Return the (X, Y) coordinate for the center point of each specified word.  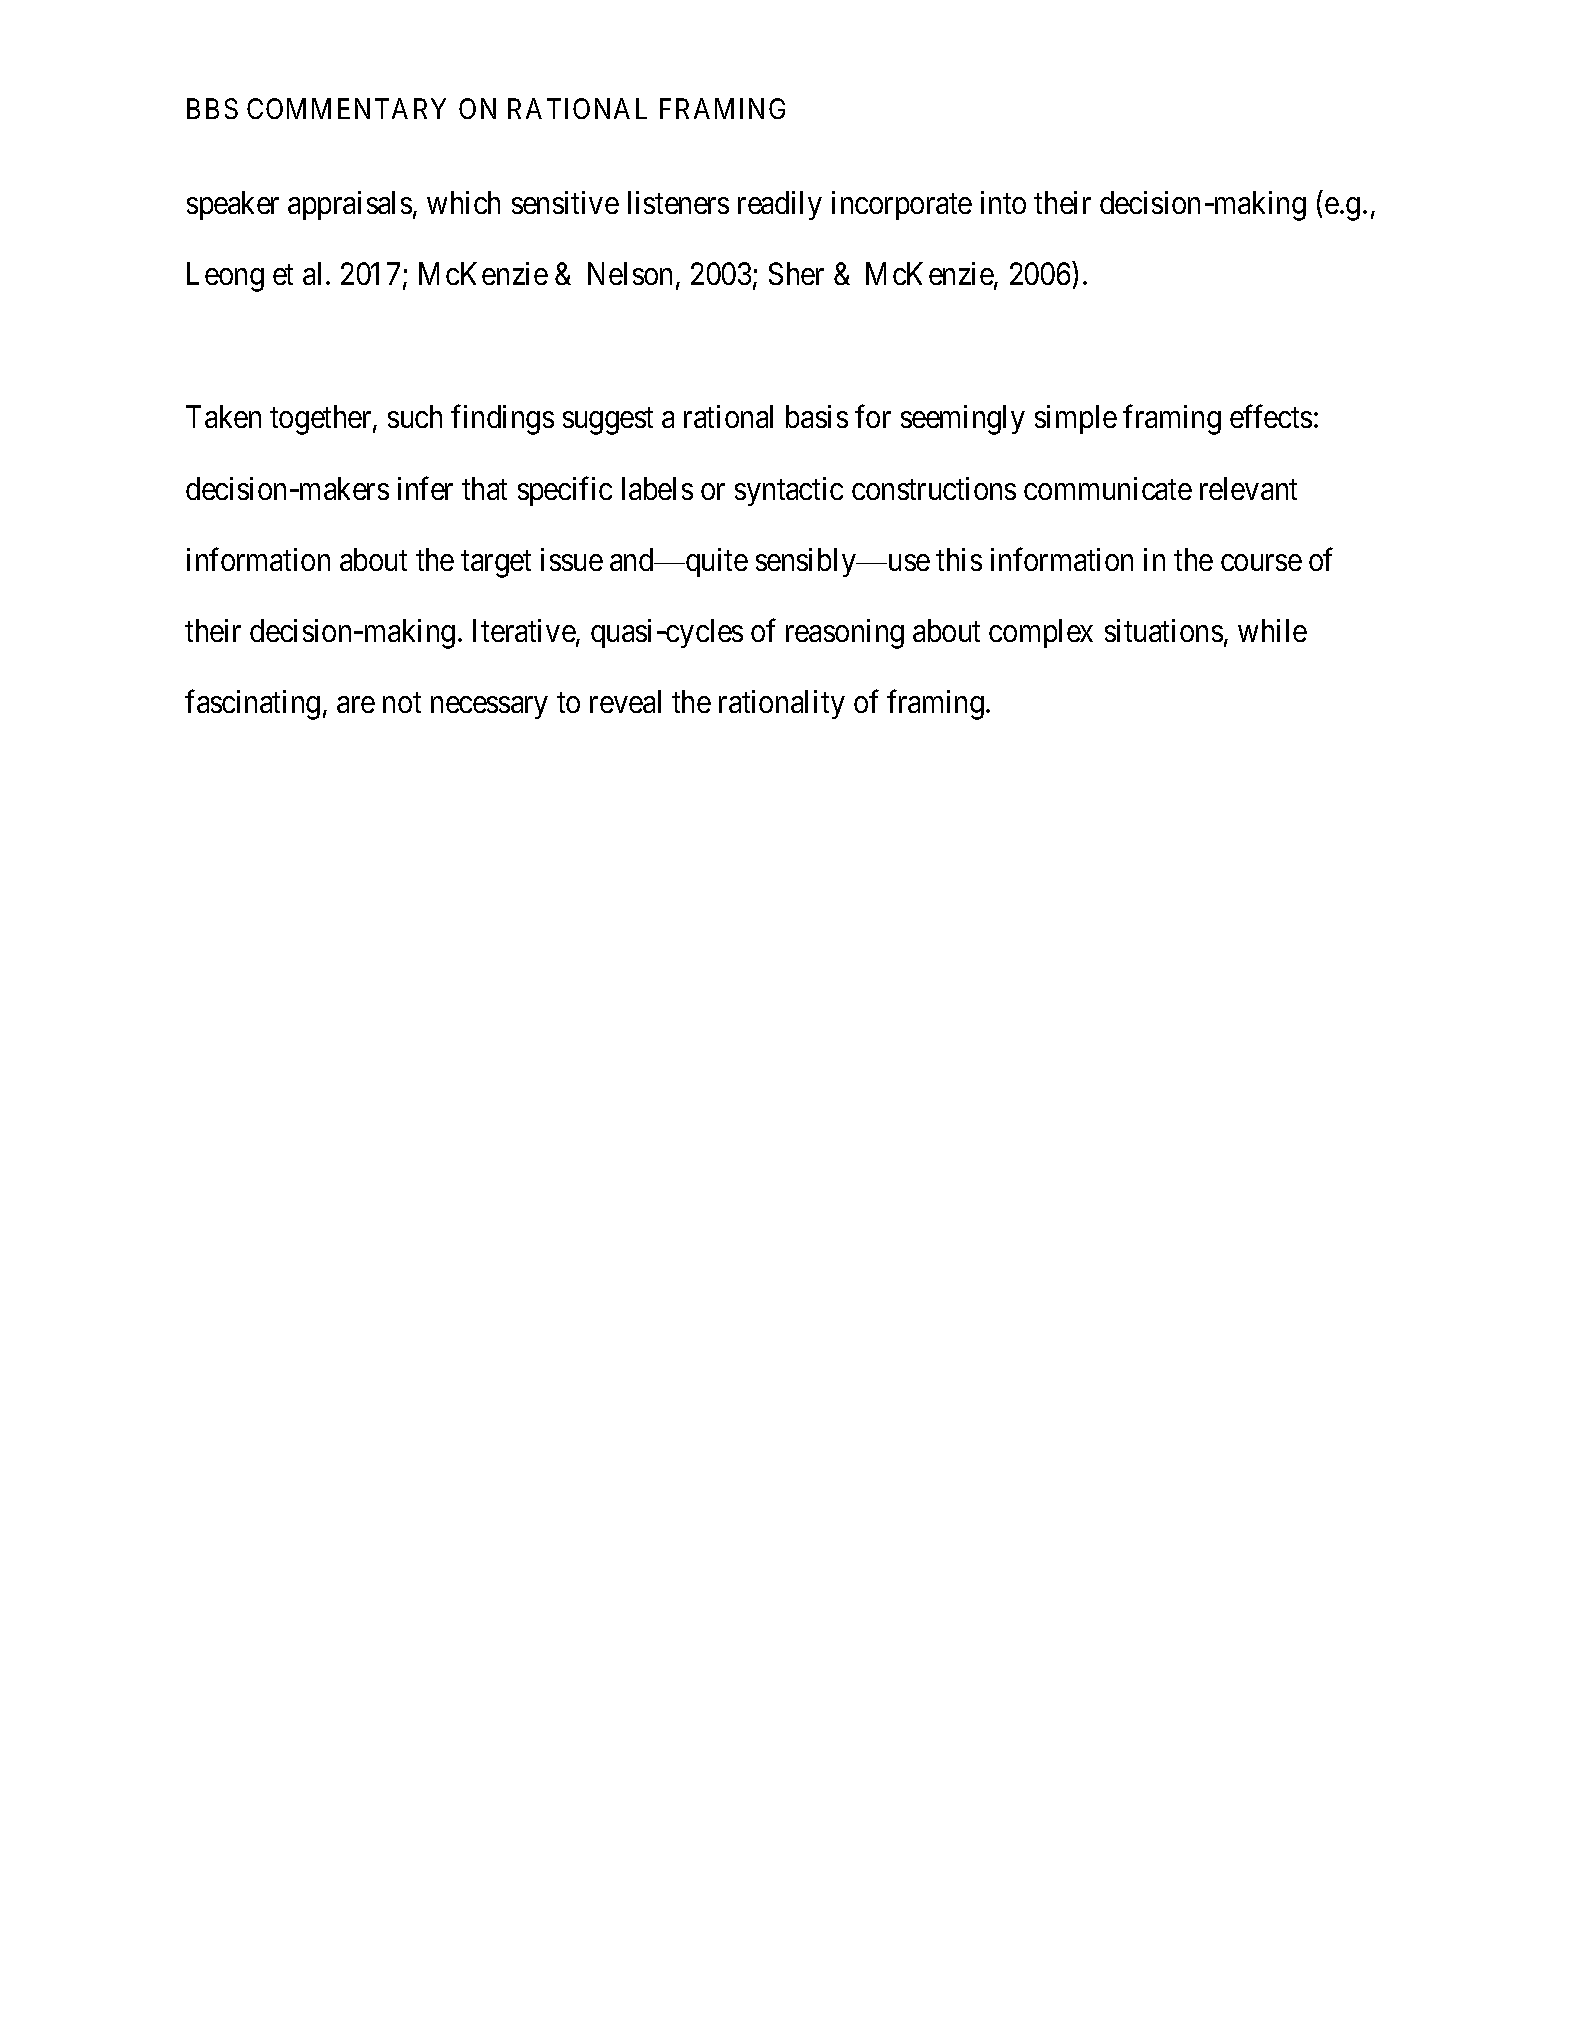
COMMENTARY (346, 108)
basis (817, 416)
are (356, 705)
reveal (625, 701)
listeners (678, 202)
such (415, 416)
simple (1076, 419)
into (1003, 202)
